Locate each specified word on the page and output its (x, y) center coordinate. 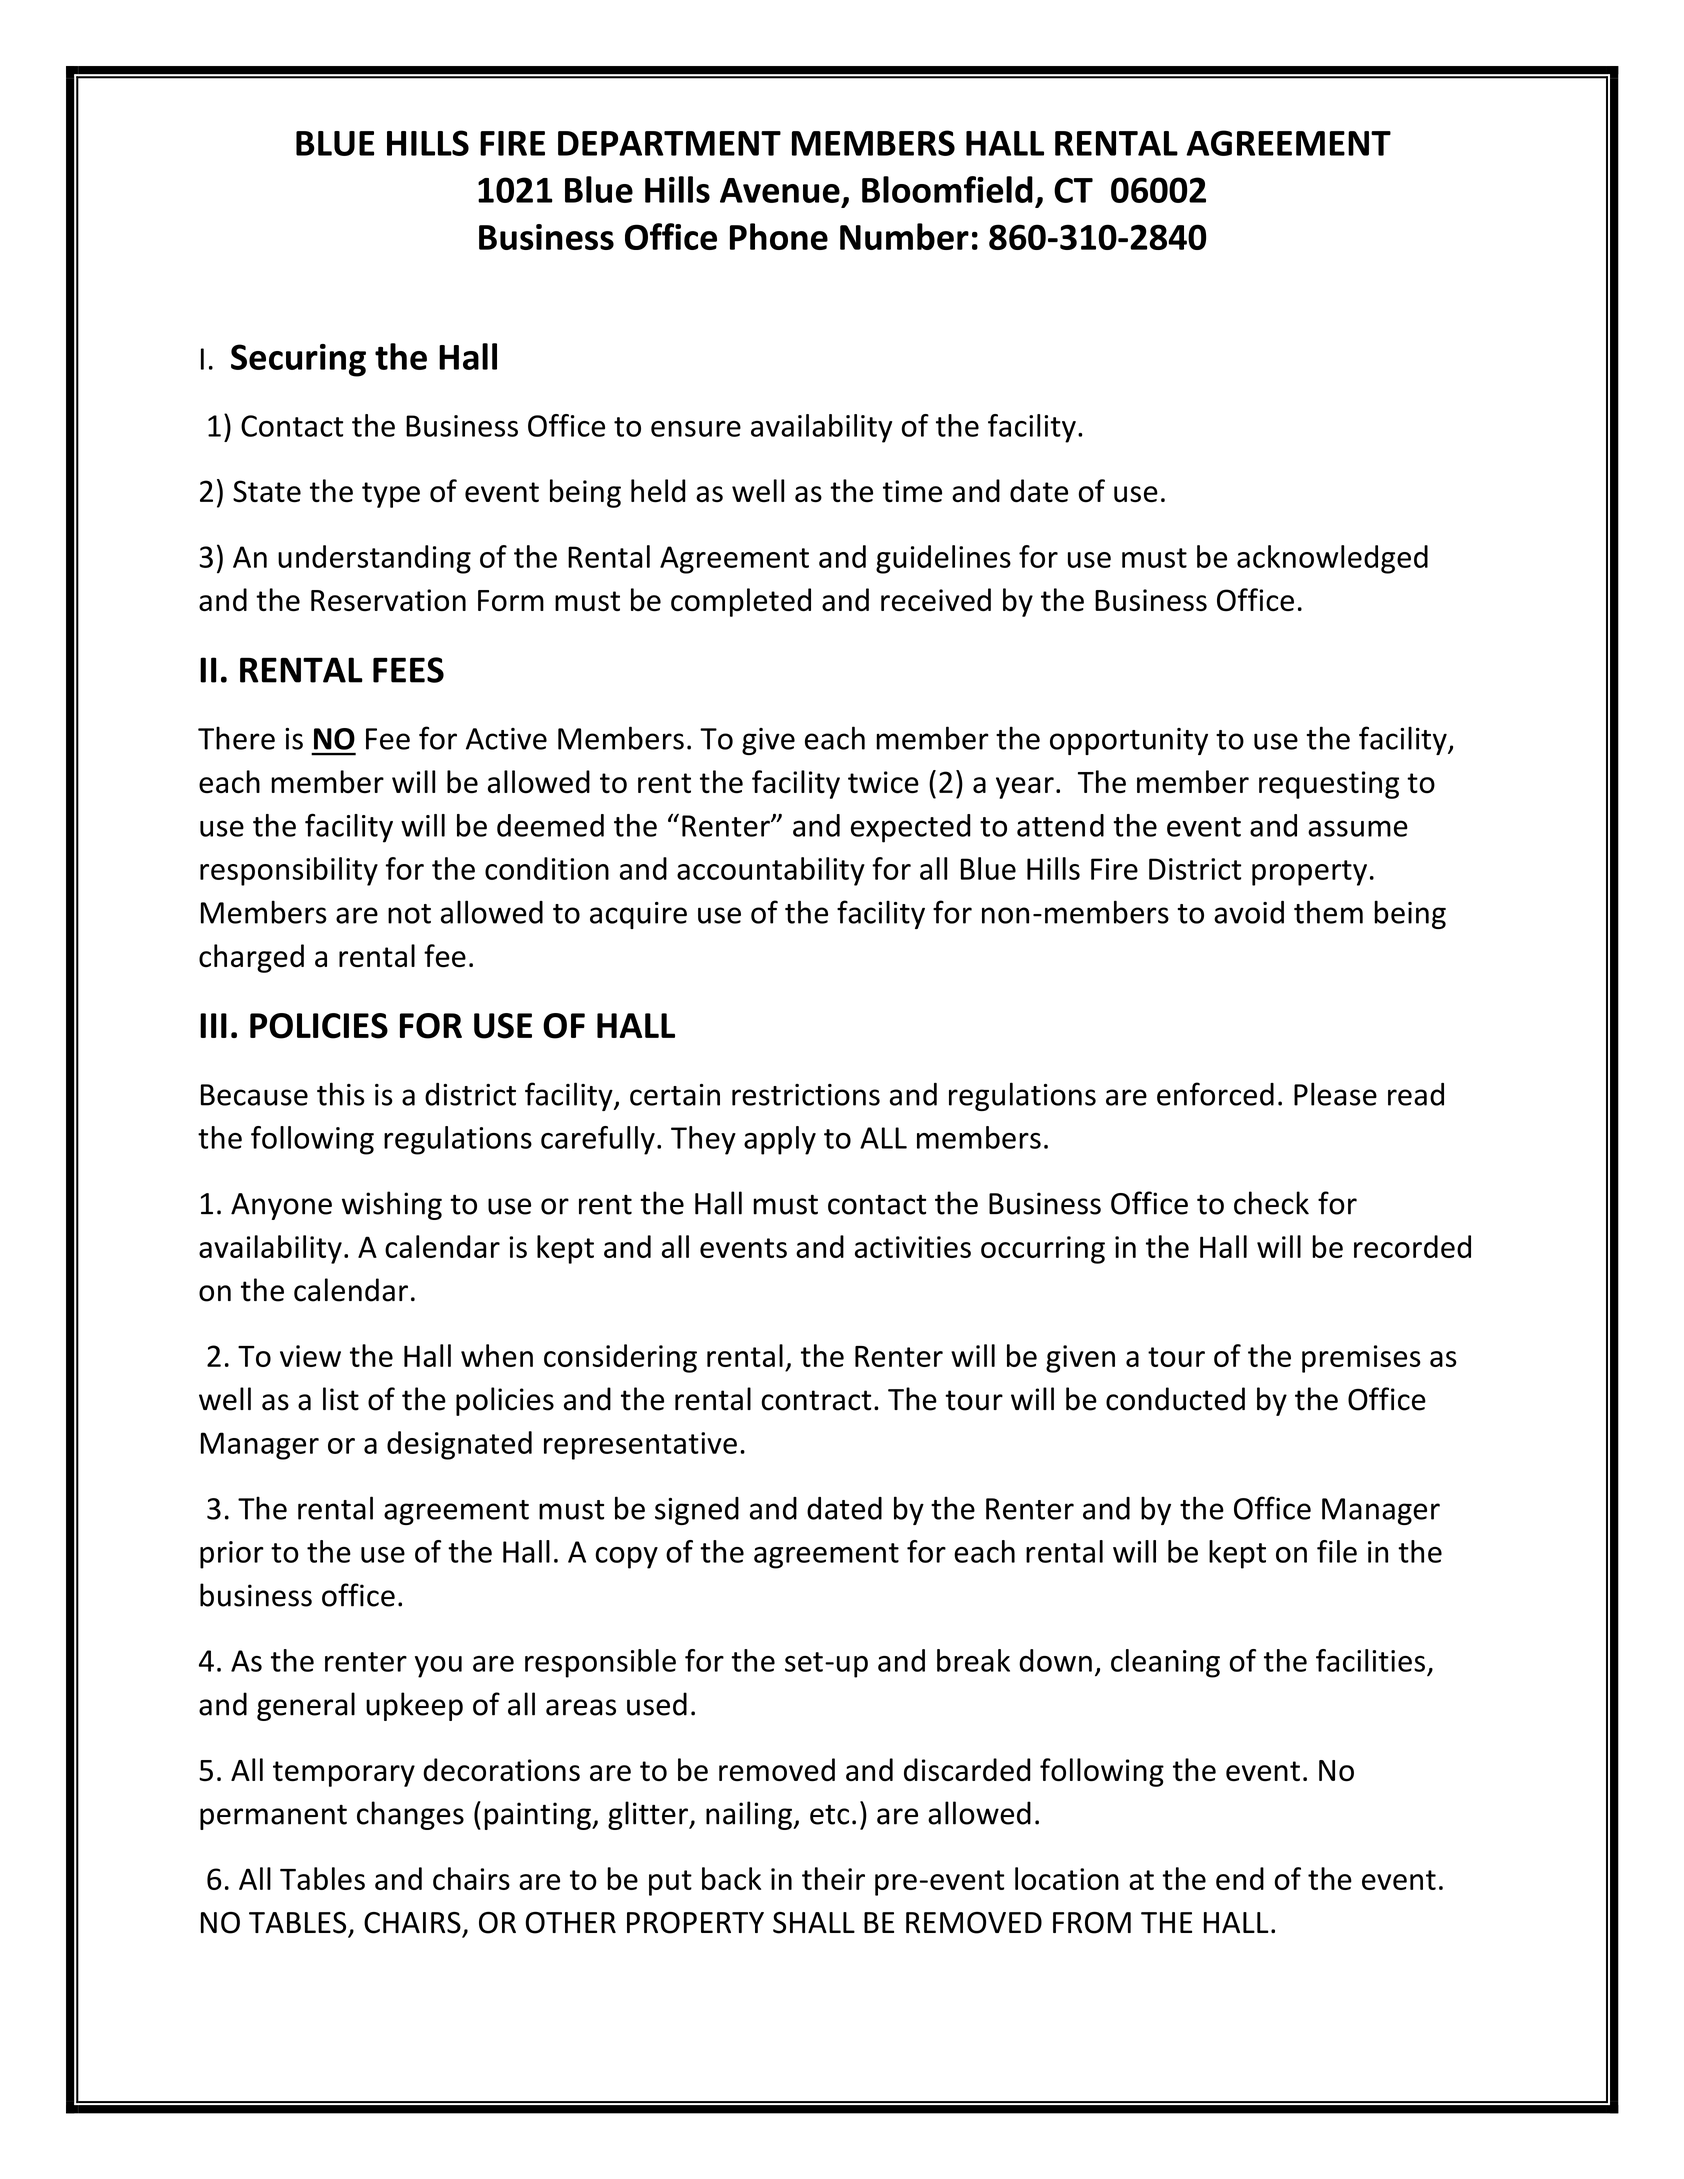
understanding (374, 559)
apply (780, 1140)
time (912, 491)
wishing (392, 1205)
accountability (771, 871)
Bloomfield (947, 189)
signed (697, 1511)
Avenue (780, 190)
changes (410, 1815)
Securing (298, 360)
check (1271, 1203)
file (1337, 1551)
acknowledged (1332, 559)
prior (232, 1555)
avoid (1249, 912)
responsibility (289, 871)
